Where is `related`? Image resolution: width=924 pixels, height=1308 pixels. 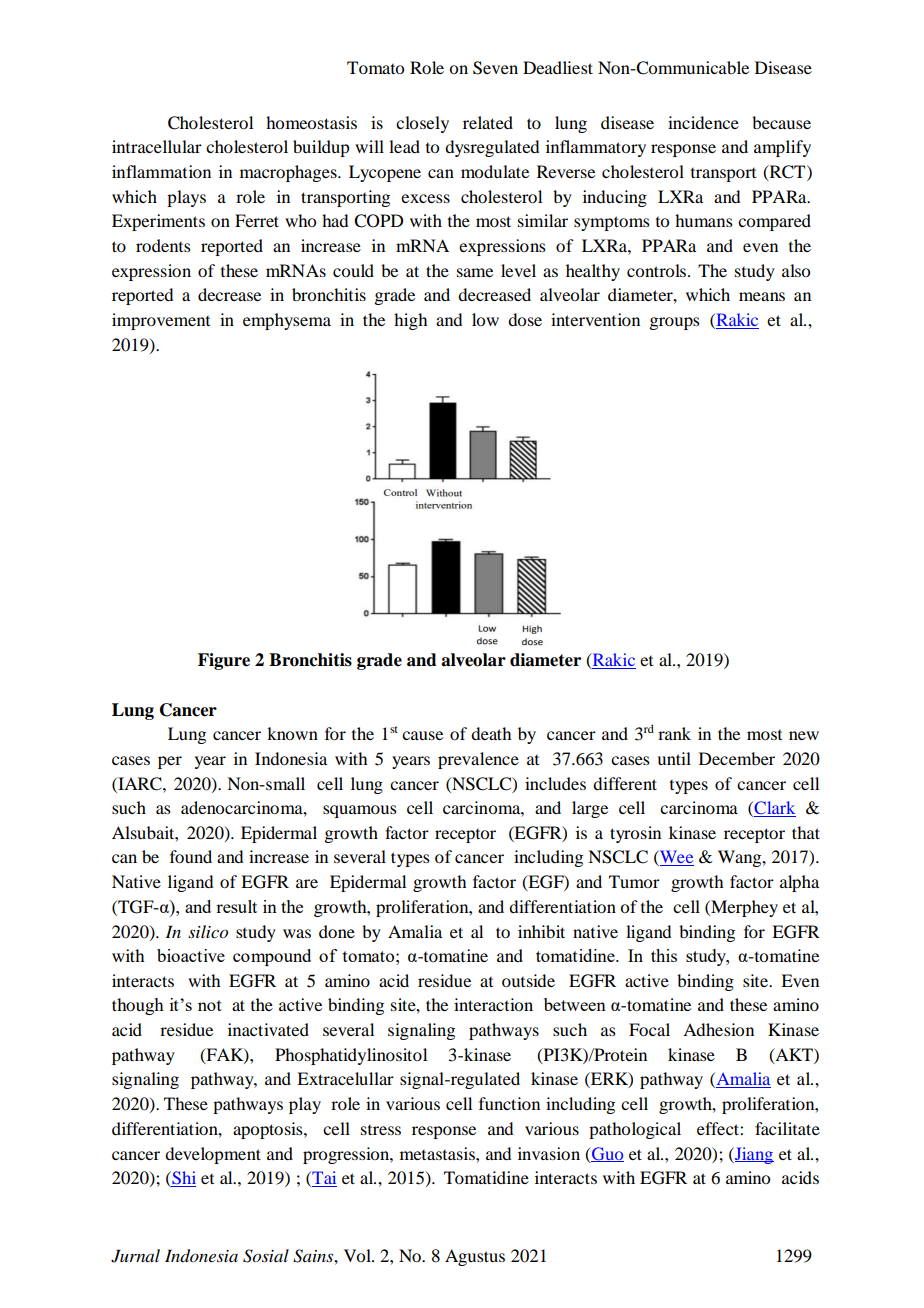 related is located at coordinates (488, 122).
